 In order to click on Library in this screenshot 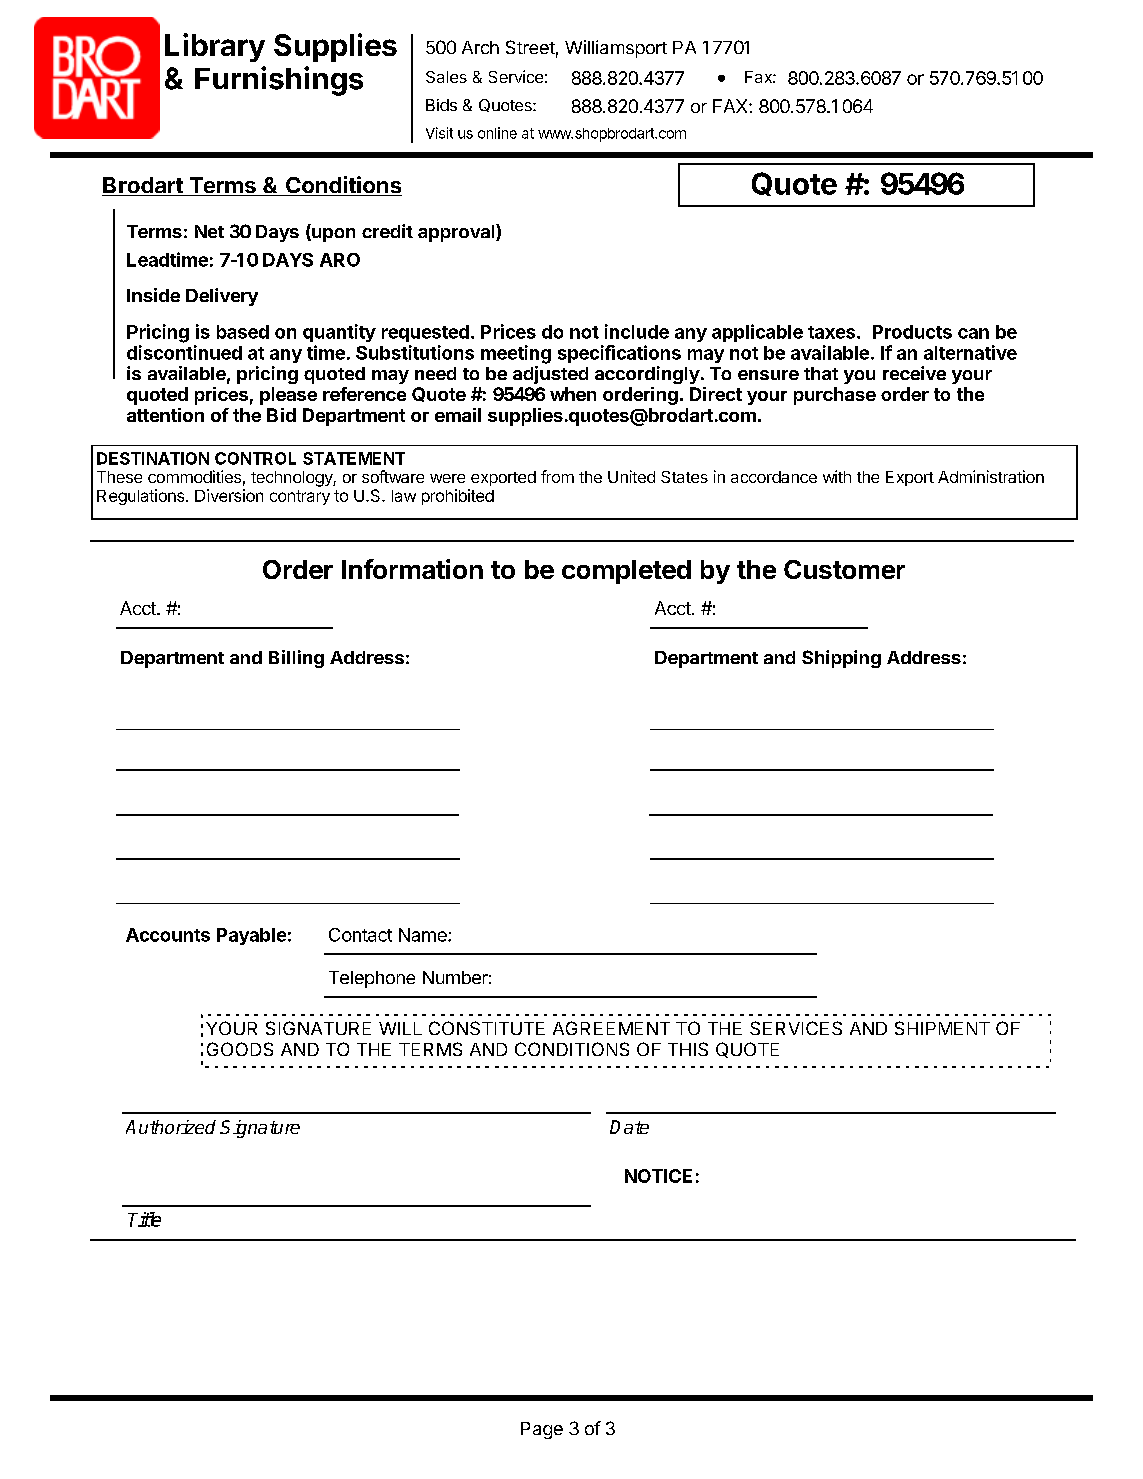, I will do `click(215, 47)`.
